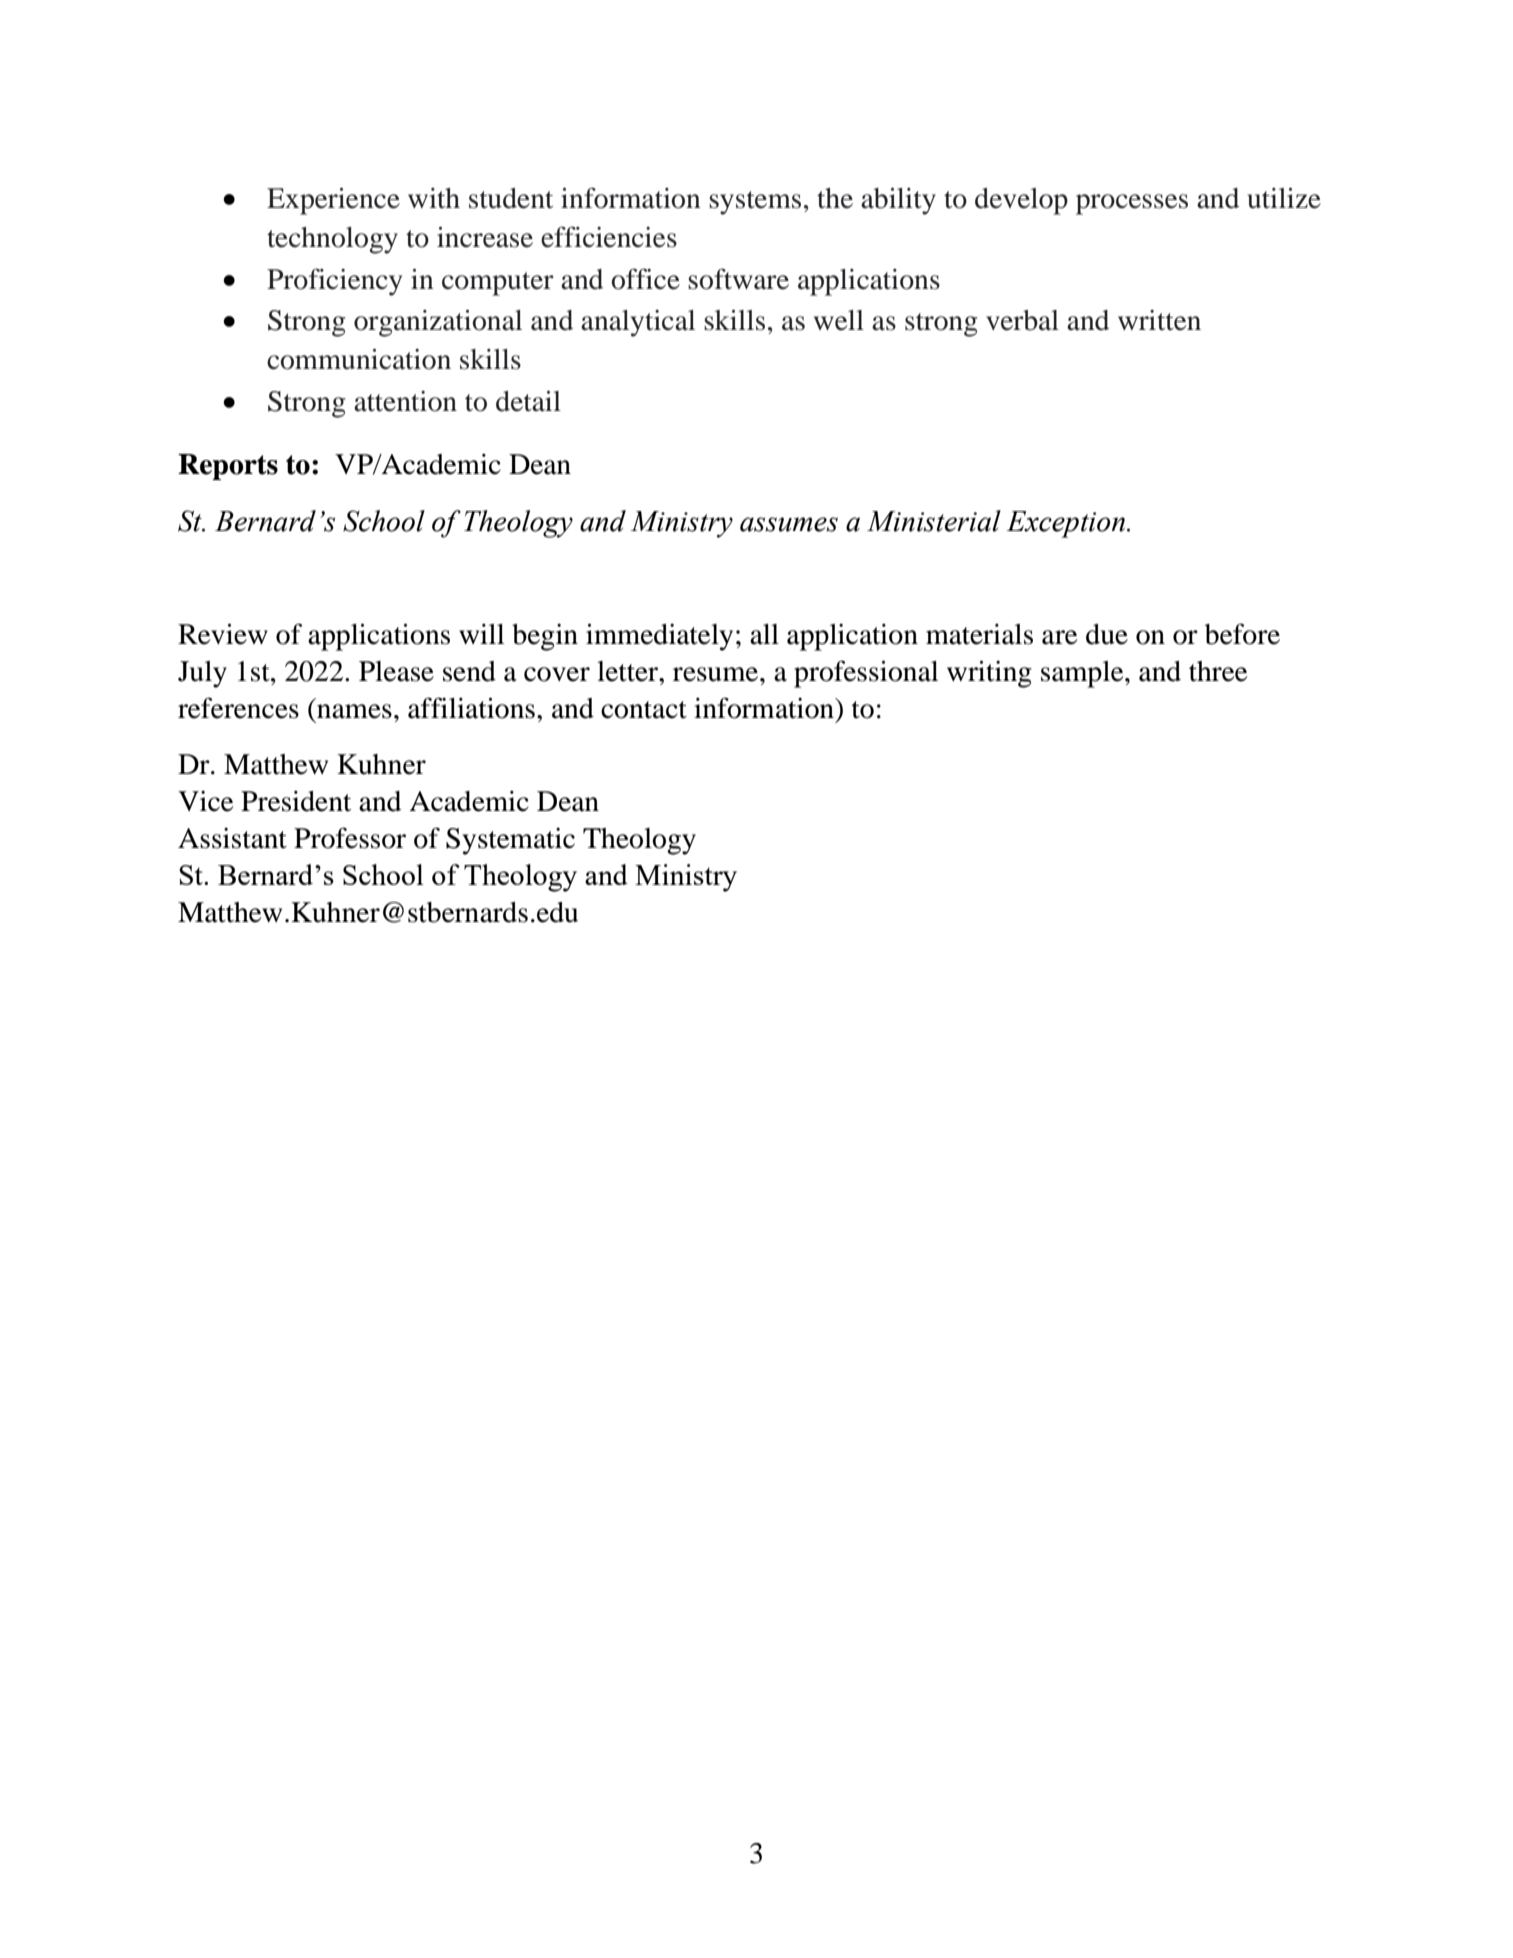 This page has width=1513, height=1958. What do you see at coordinates (638, 323) in the page?
I see `analytical` at bounding box center [638, 323].
